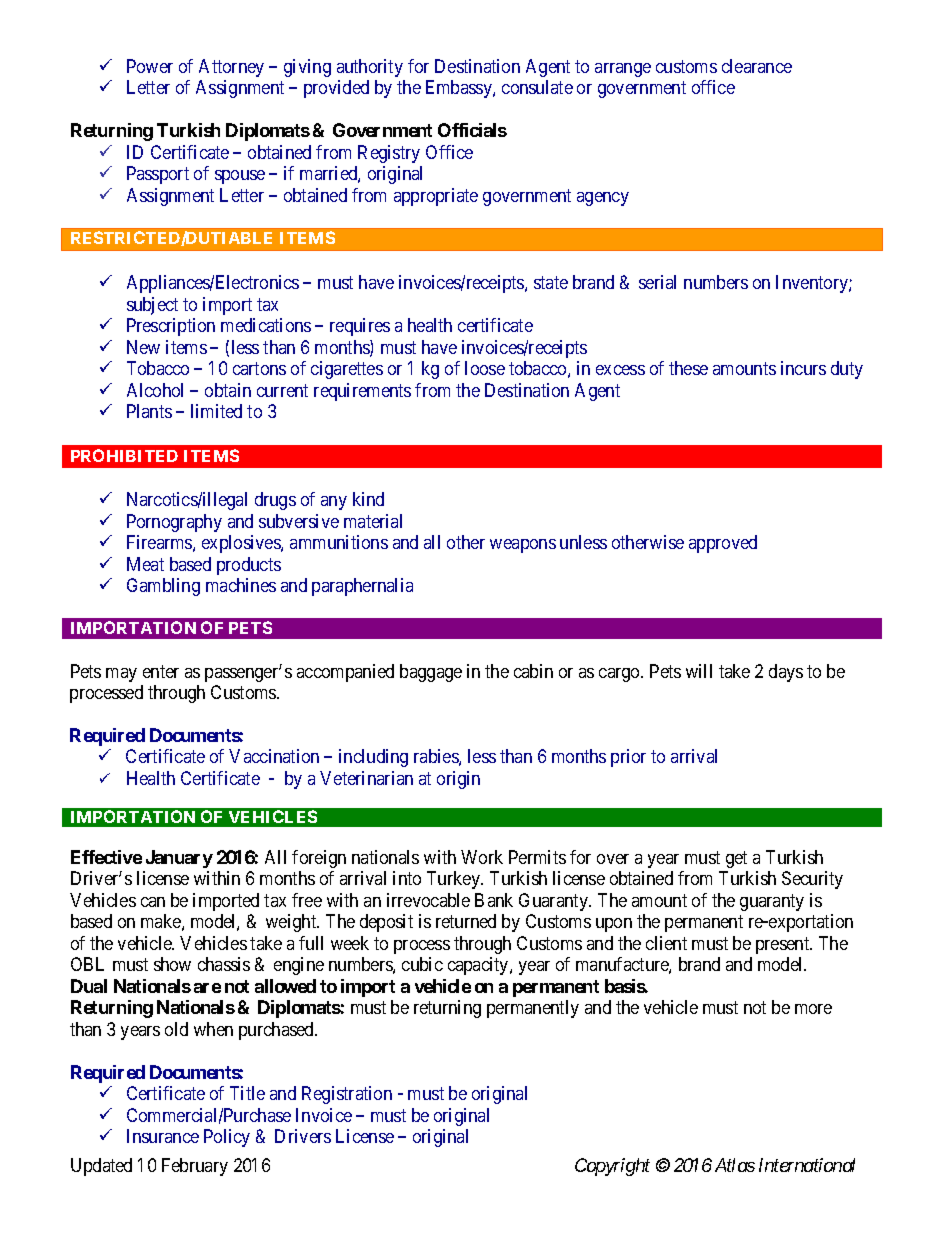  Describe the element at coordinates (460, 89) in the screenshot. I see `Embassy` at that location.
